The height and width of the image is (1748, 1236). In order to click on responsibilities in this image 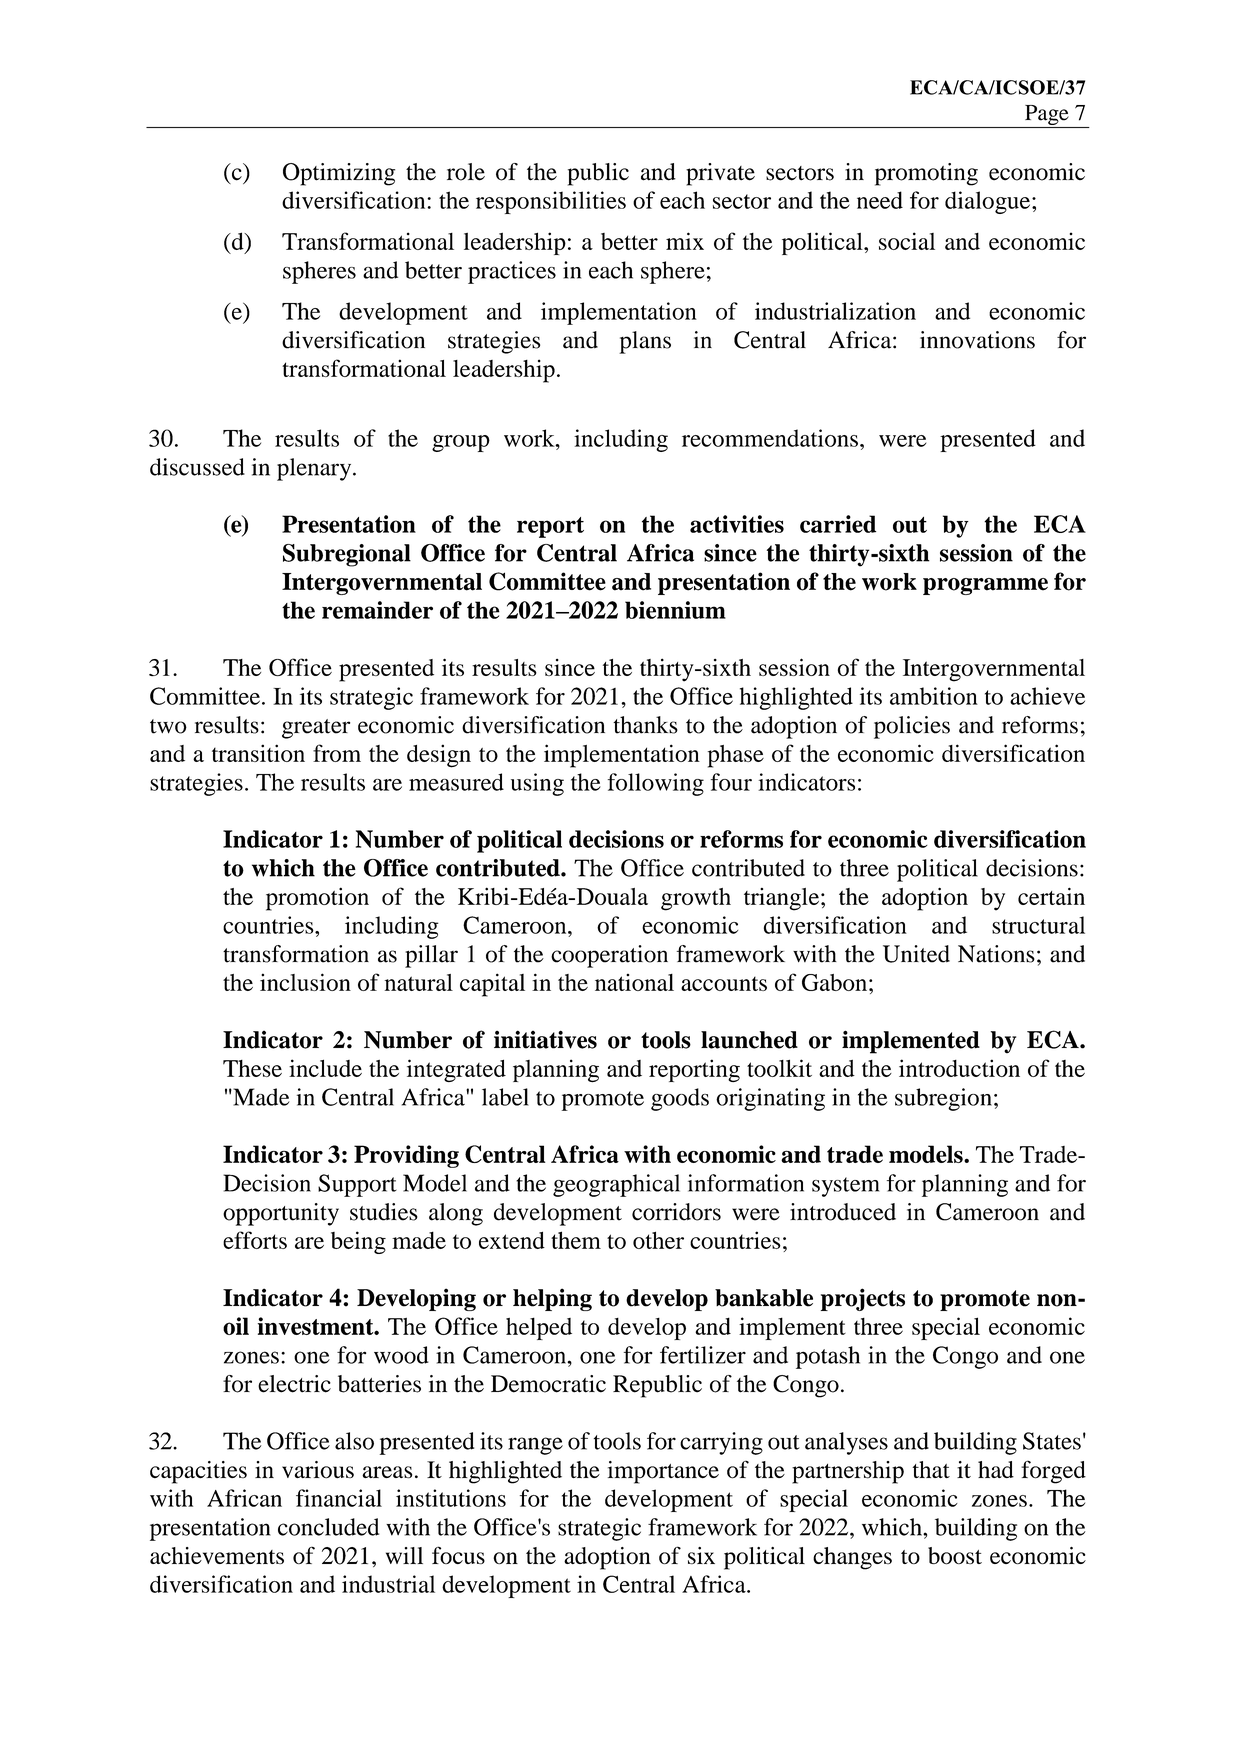, I will do `click(551, 202)`.
